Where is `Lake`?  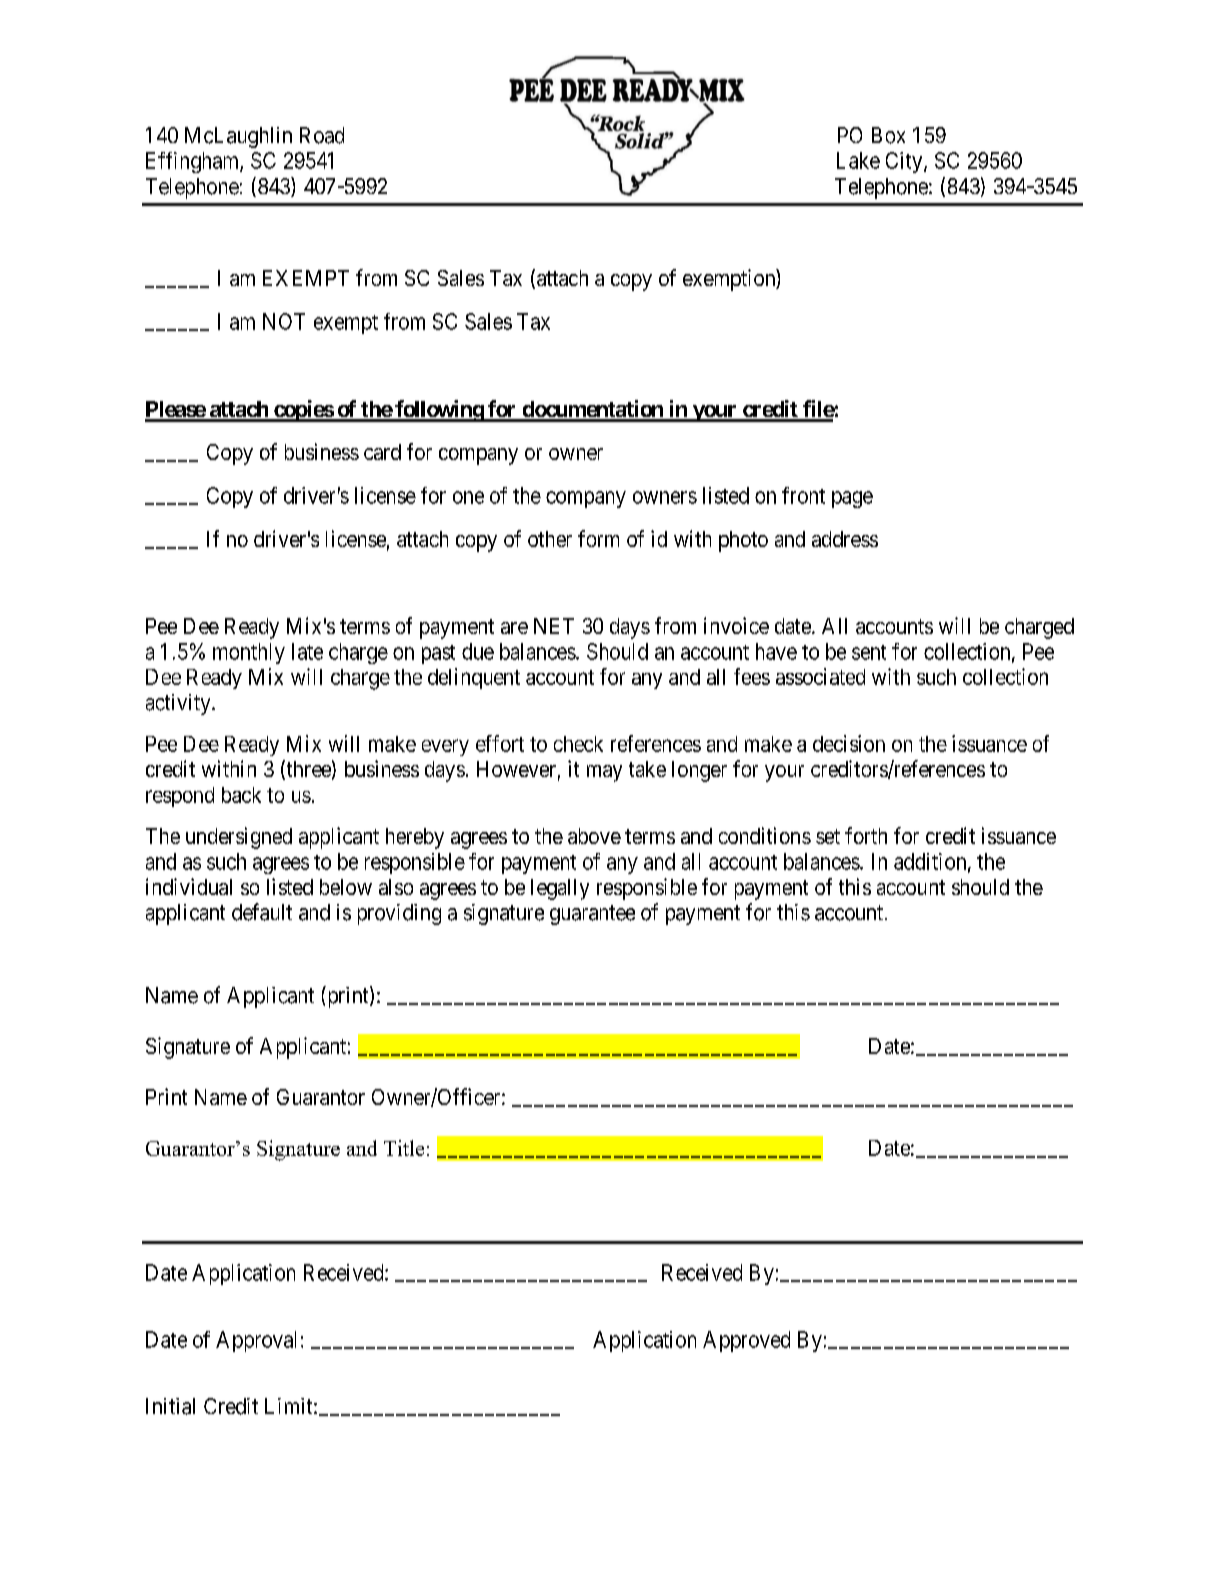
Lake is located at coordinates (858, 160).
